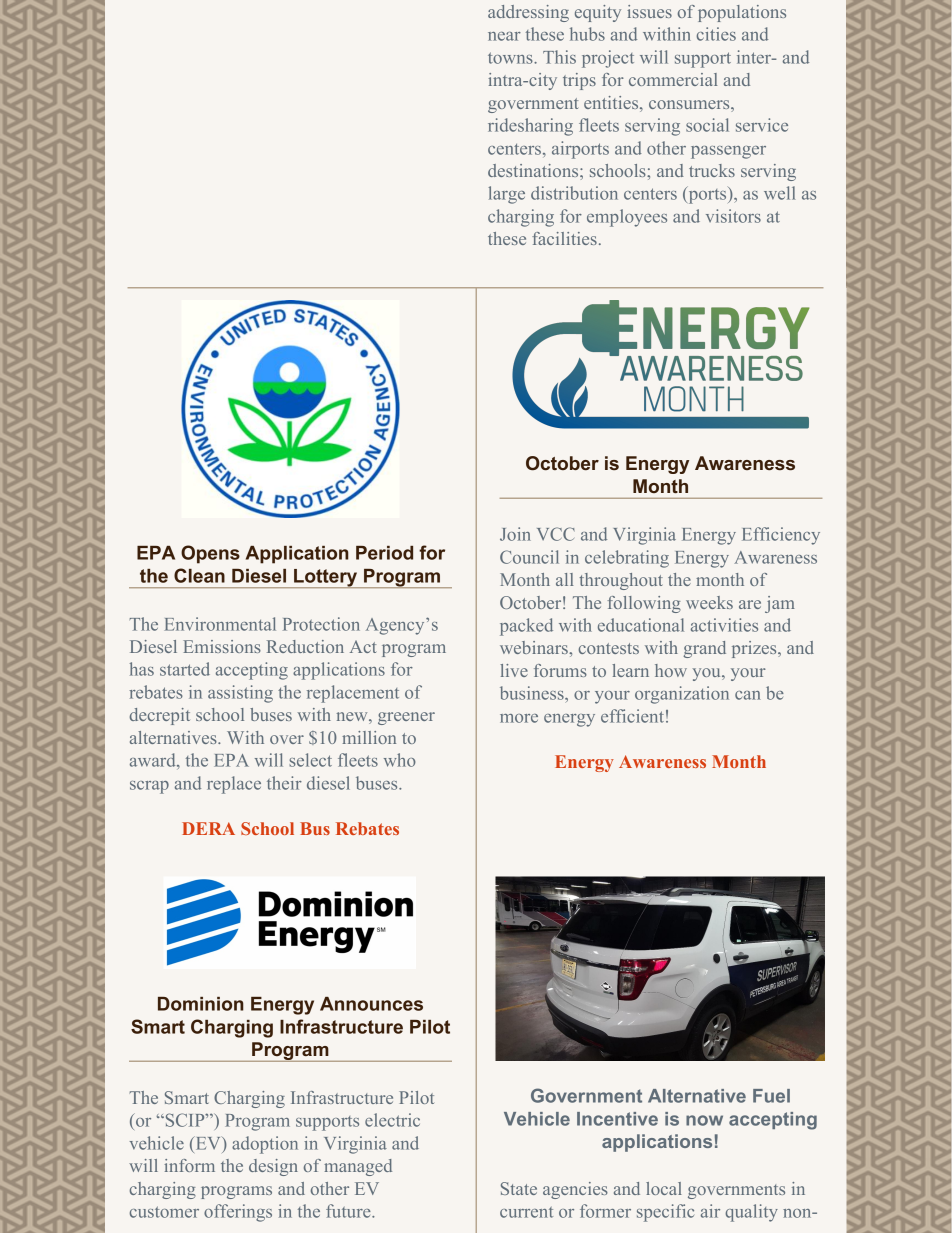 The height and width of the screenshot is (1233, 952). Describe the element at coordinates (284, 783) in the screenshot. I see `their` at that location.
